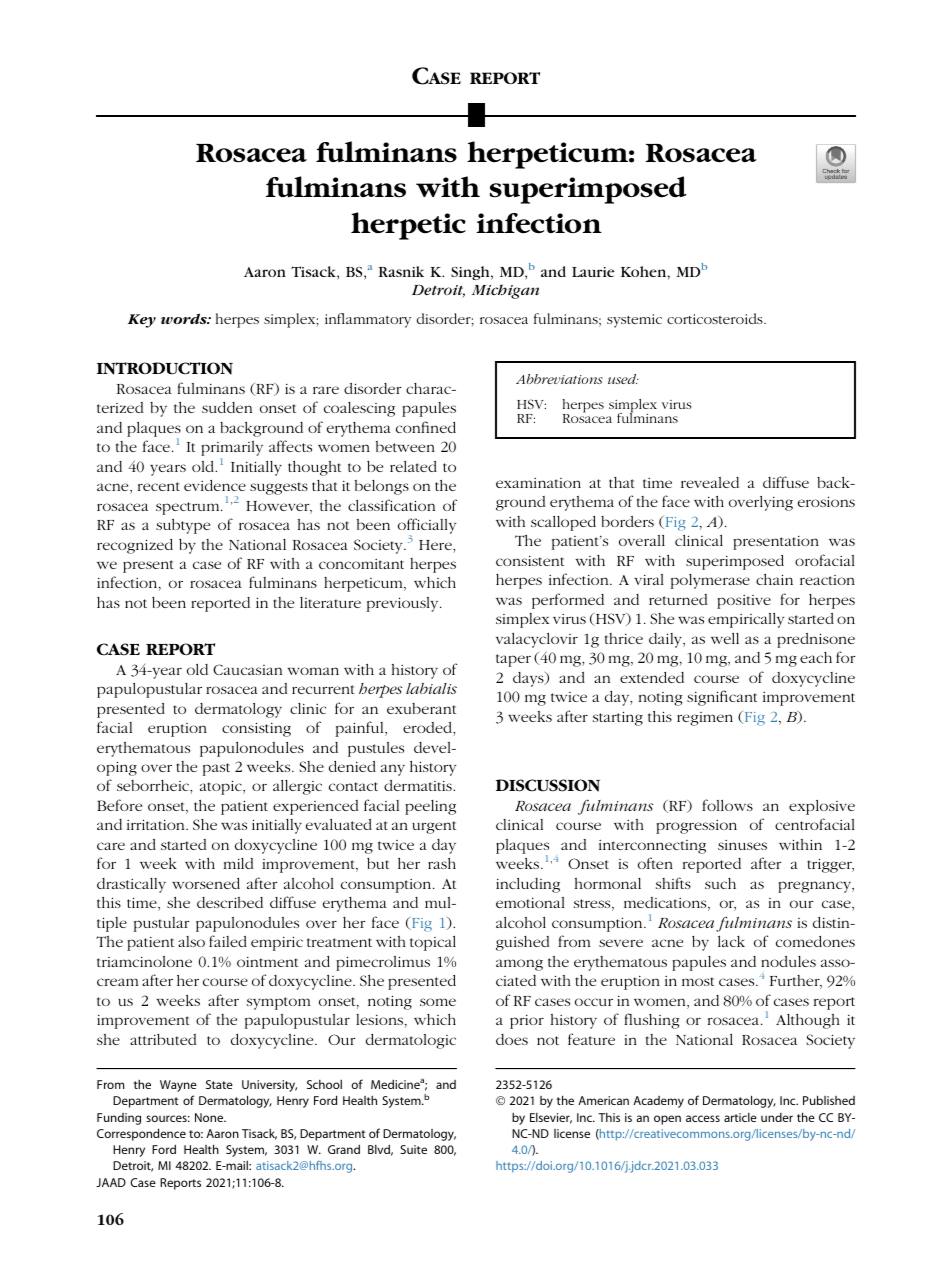 Image resolution: width=952 pixels, height=1275 pixels. Describe the element at coordinates (505, 291) in the screenshot. I see `Michigan` at that location.
